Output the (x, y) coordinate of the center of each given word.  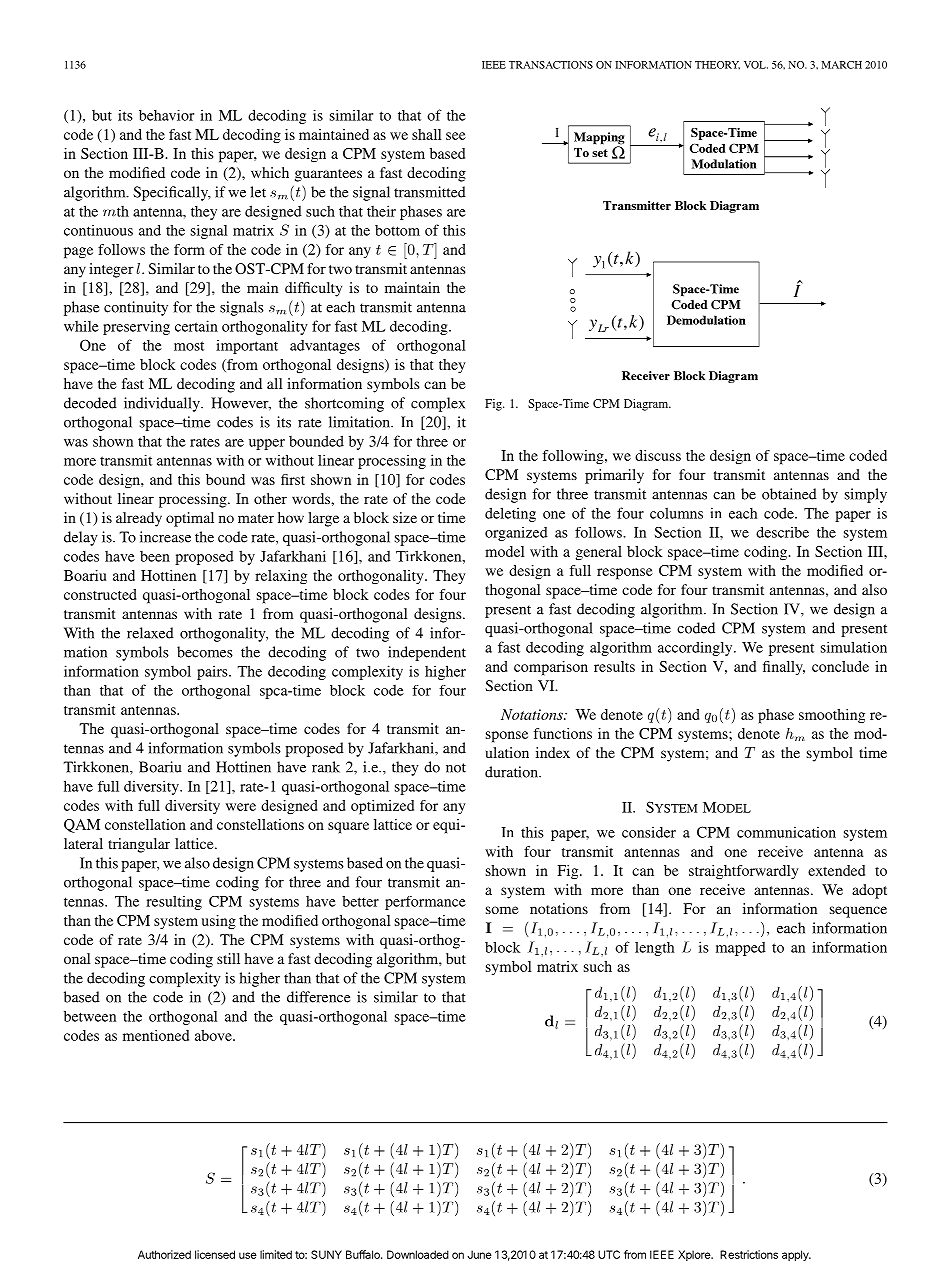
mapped (741, 949)
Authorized (164, 1254)
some (502, 910)
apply (796, 1255)
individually (163, 404)
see (456, 136)
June (480, 1254)
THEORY (717, 65)
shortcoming (344, 404)
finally (784, 668)
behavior (166, 115)
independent (427, 653)
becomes (205, 652)
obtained (789, 494)
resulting (174, 903)
